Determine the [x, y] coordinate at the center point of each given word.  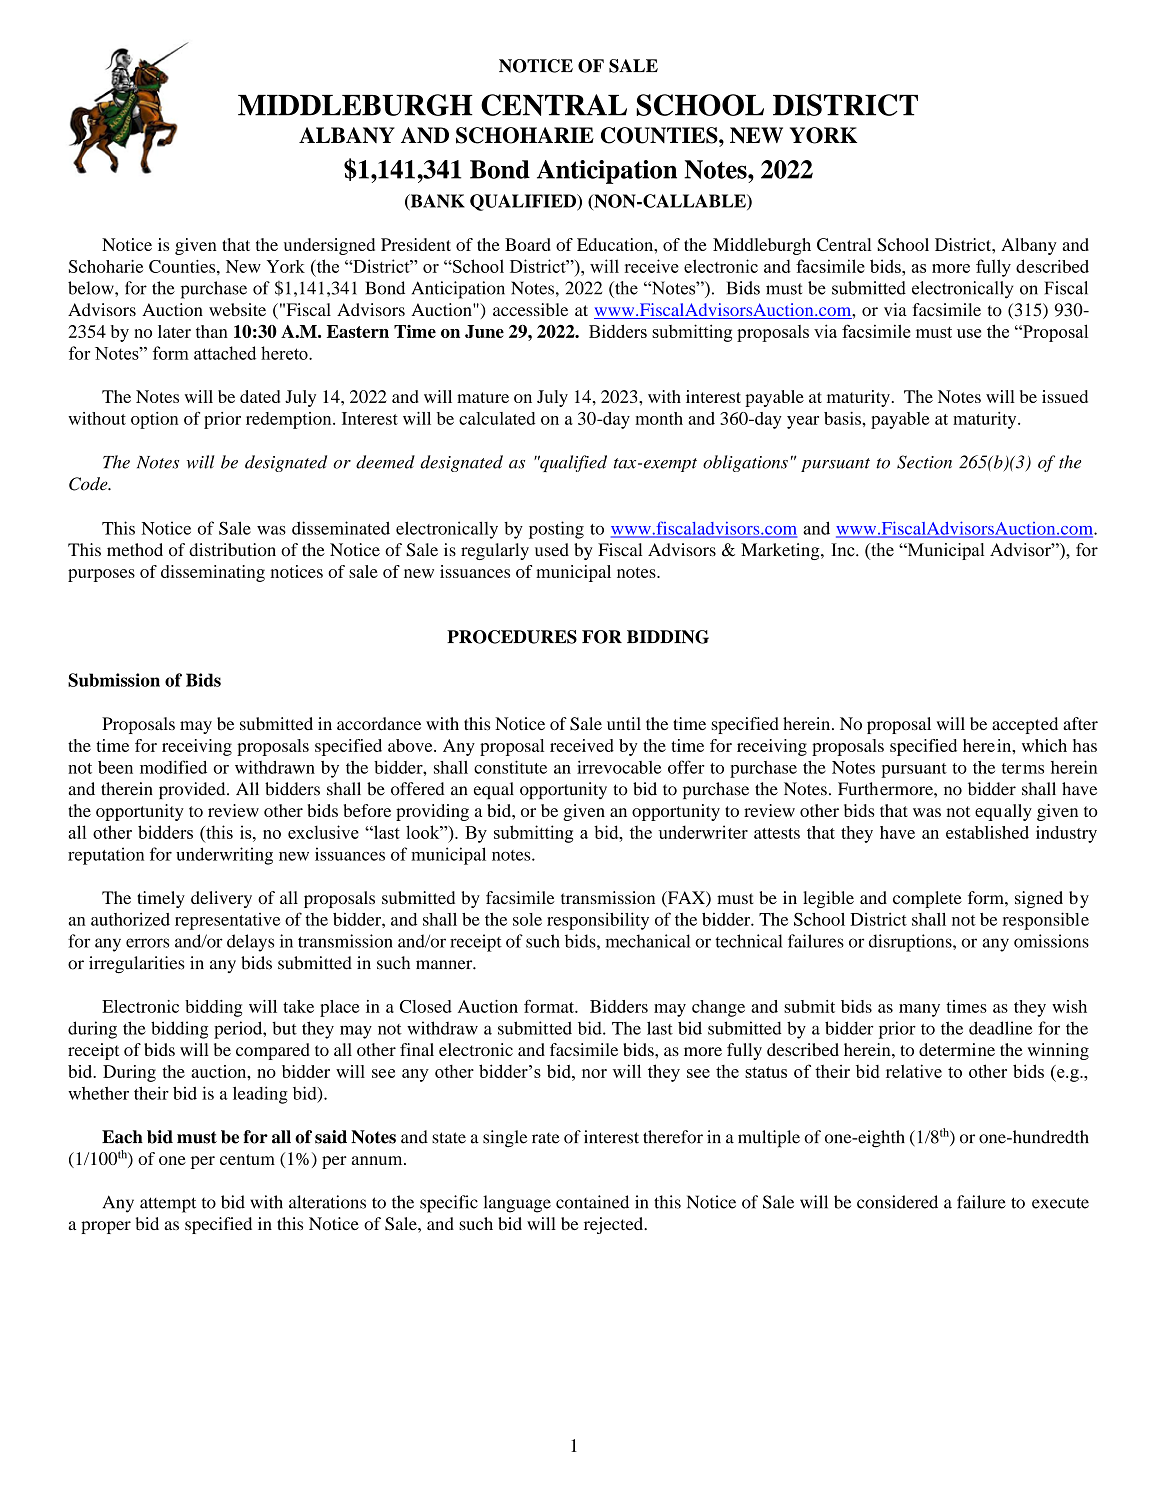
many [919, 1010]
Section [924, 462]
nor [594, 1073]
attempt [168, 1205]
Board [528, 244]
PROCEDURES [512, 637]
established [987, 832]
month [659, 418]
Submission [114, 680]
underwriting [224, 856]
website [237, 309]
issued [1065, 396]
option [154, 420]
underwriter [703, 832]
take [298, 1006]
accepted [1025, 725]
